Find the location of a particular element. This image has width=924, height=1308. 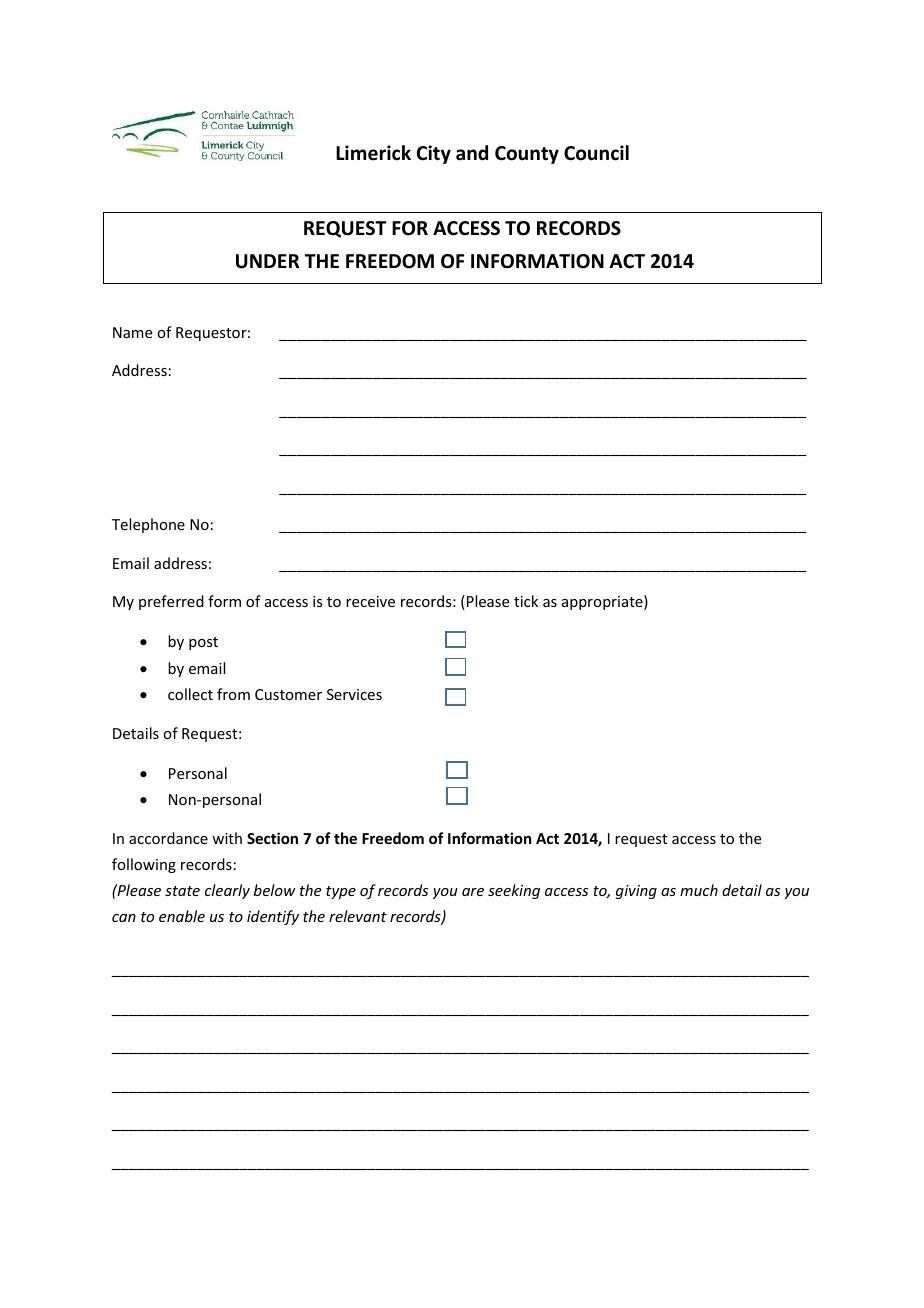

receive is located at coordinates (370, 601).
